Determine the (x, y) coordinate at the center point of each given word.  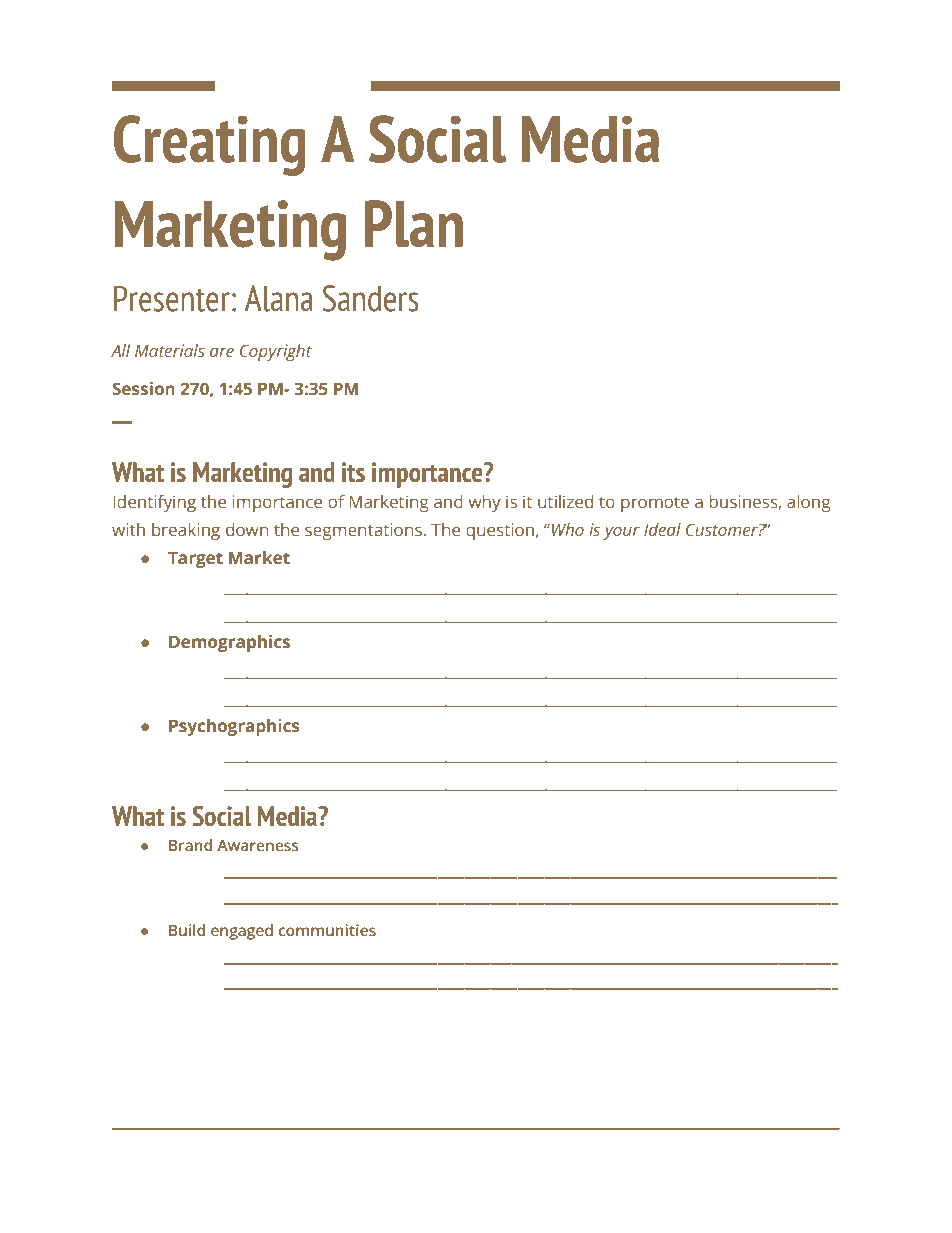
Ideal (662, 529)
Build (187, 930)
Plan (414, 224)
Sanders (371, 298)
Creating (210, 145)
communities (327, 930)
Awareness (257, 845)
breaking (186, 531)
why (484, 503)
